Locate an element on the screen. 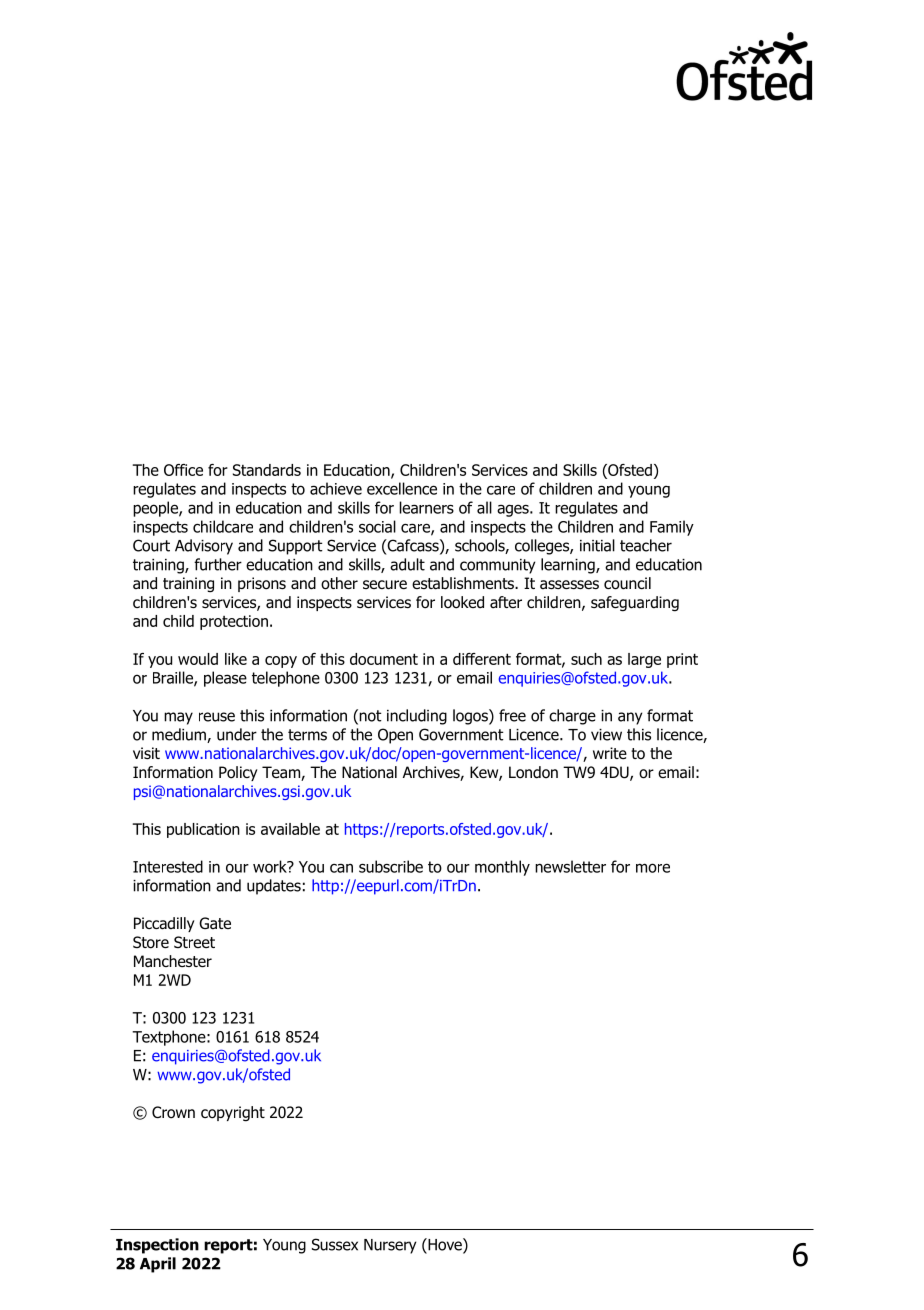 This screenshot has height=1310, width=924. Sussex is located at coordinates (335, 1244).
